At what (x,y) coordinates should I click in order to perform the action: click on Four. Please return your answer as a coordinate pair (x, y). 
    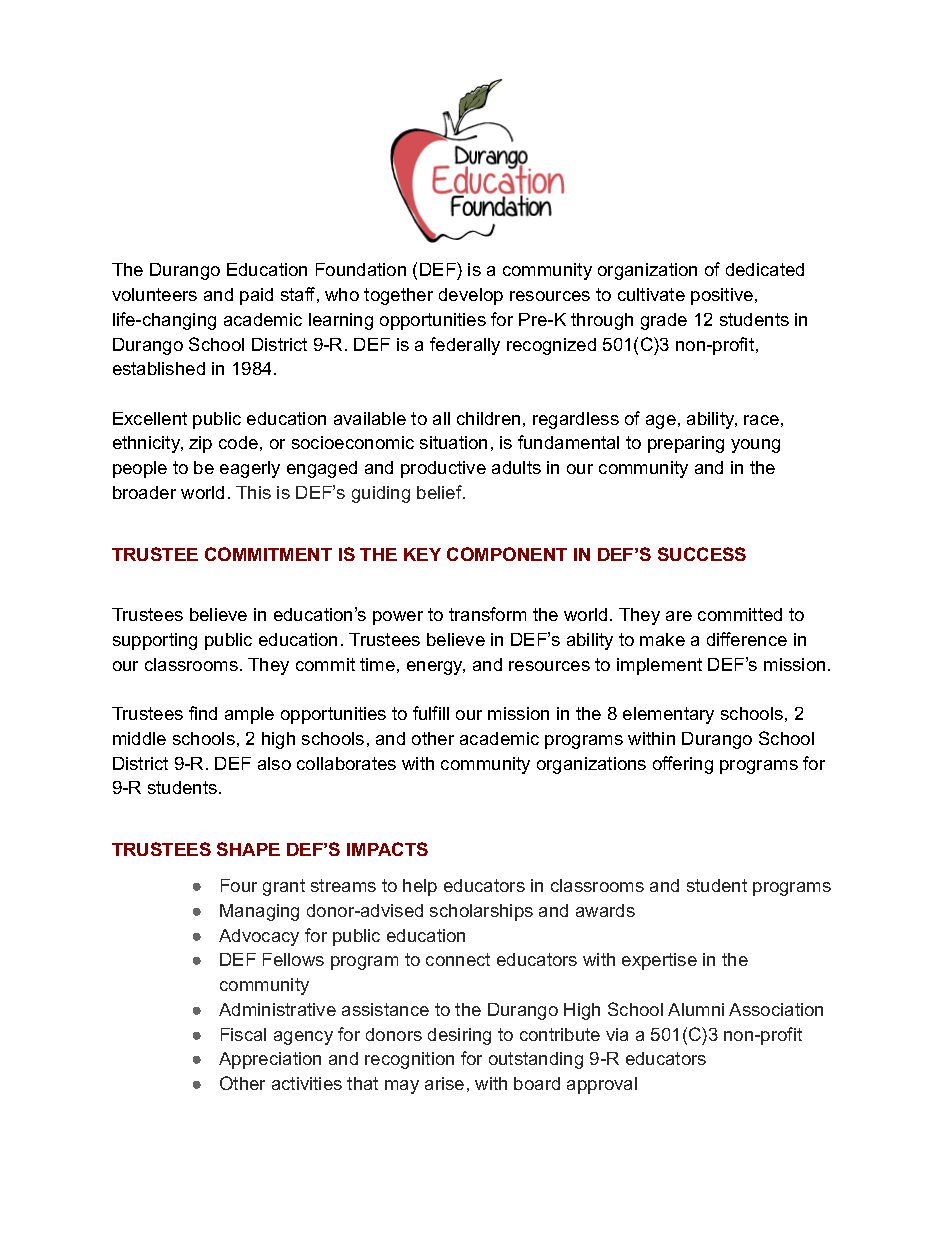
    Looking at the image, I should click on (239, 885).
